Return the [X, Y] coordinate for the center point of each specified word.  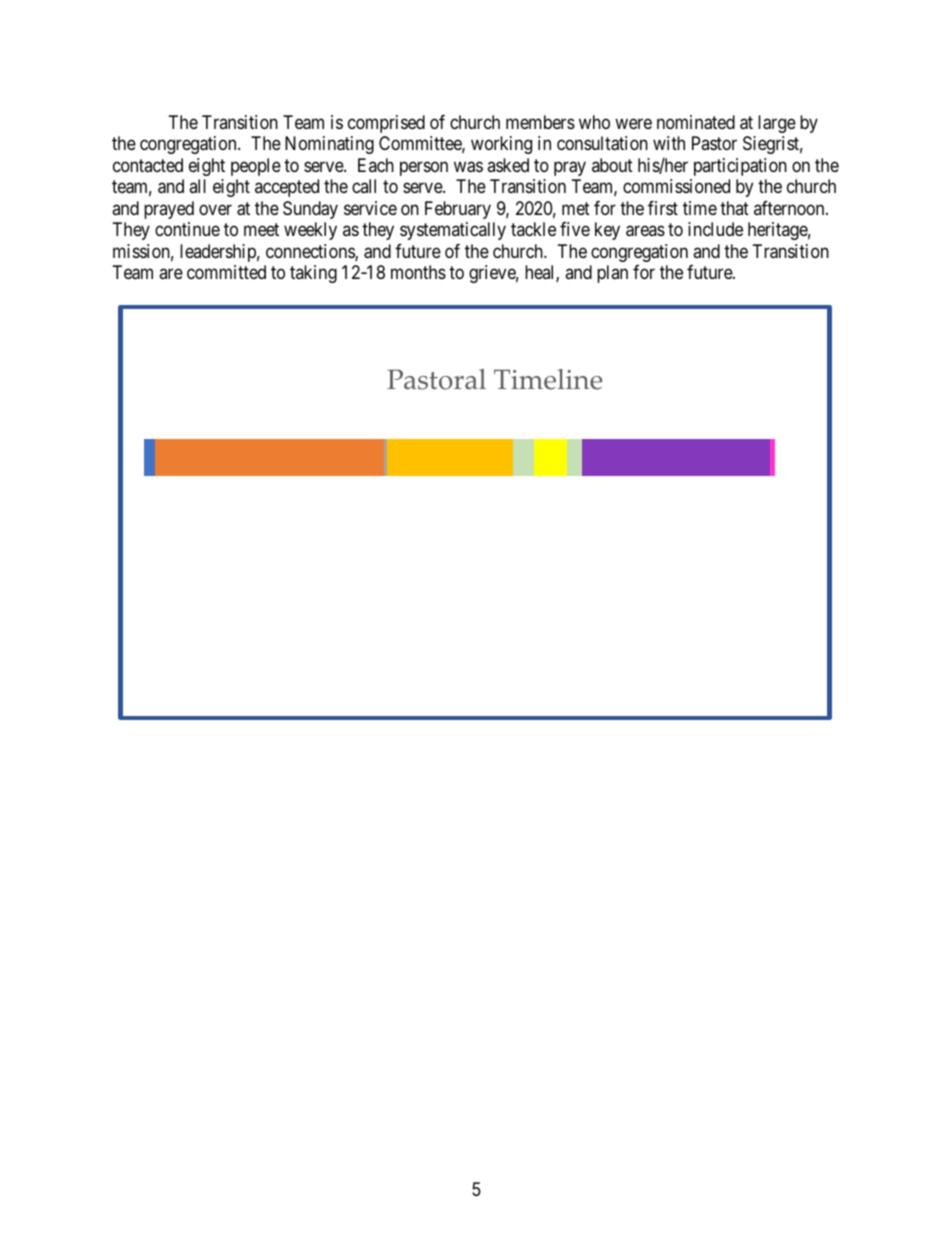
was [468, 167]
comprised [386, 124]
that [734, 208]
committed [226, 272]
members [540, 122]
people [256, 167]
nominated [696, 122]
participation [740, 167]
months [418, 272]
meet [261, 230]
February [458, 210]
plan [612, 274]
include [715, 229]
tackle [533, 229]
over [215, 209]
